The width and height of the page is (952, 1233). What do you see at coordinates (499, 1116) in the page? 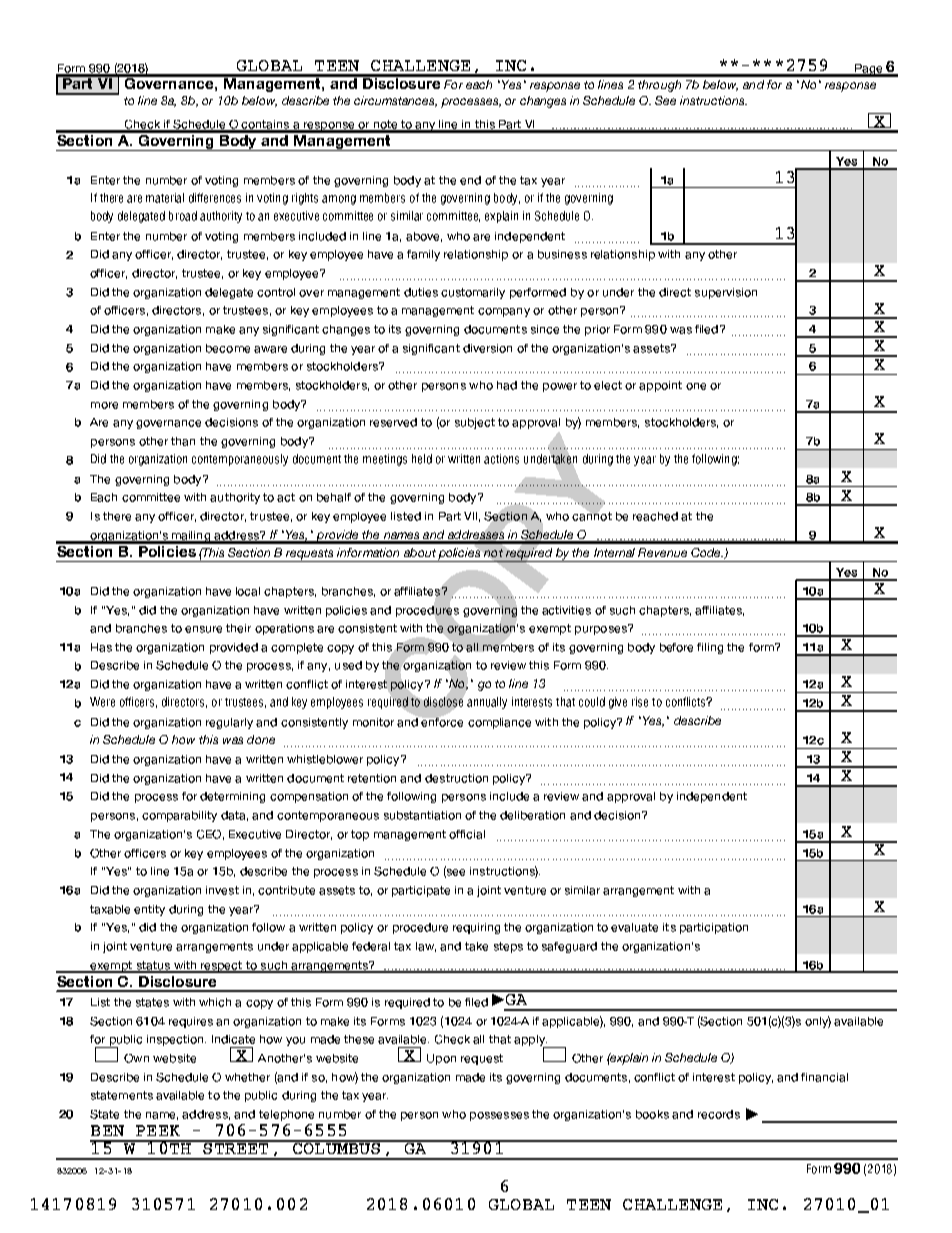
I see `possesses` at bounding box center [499, 1116].
